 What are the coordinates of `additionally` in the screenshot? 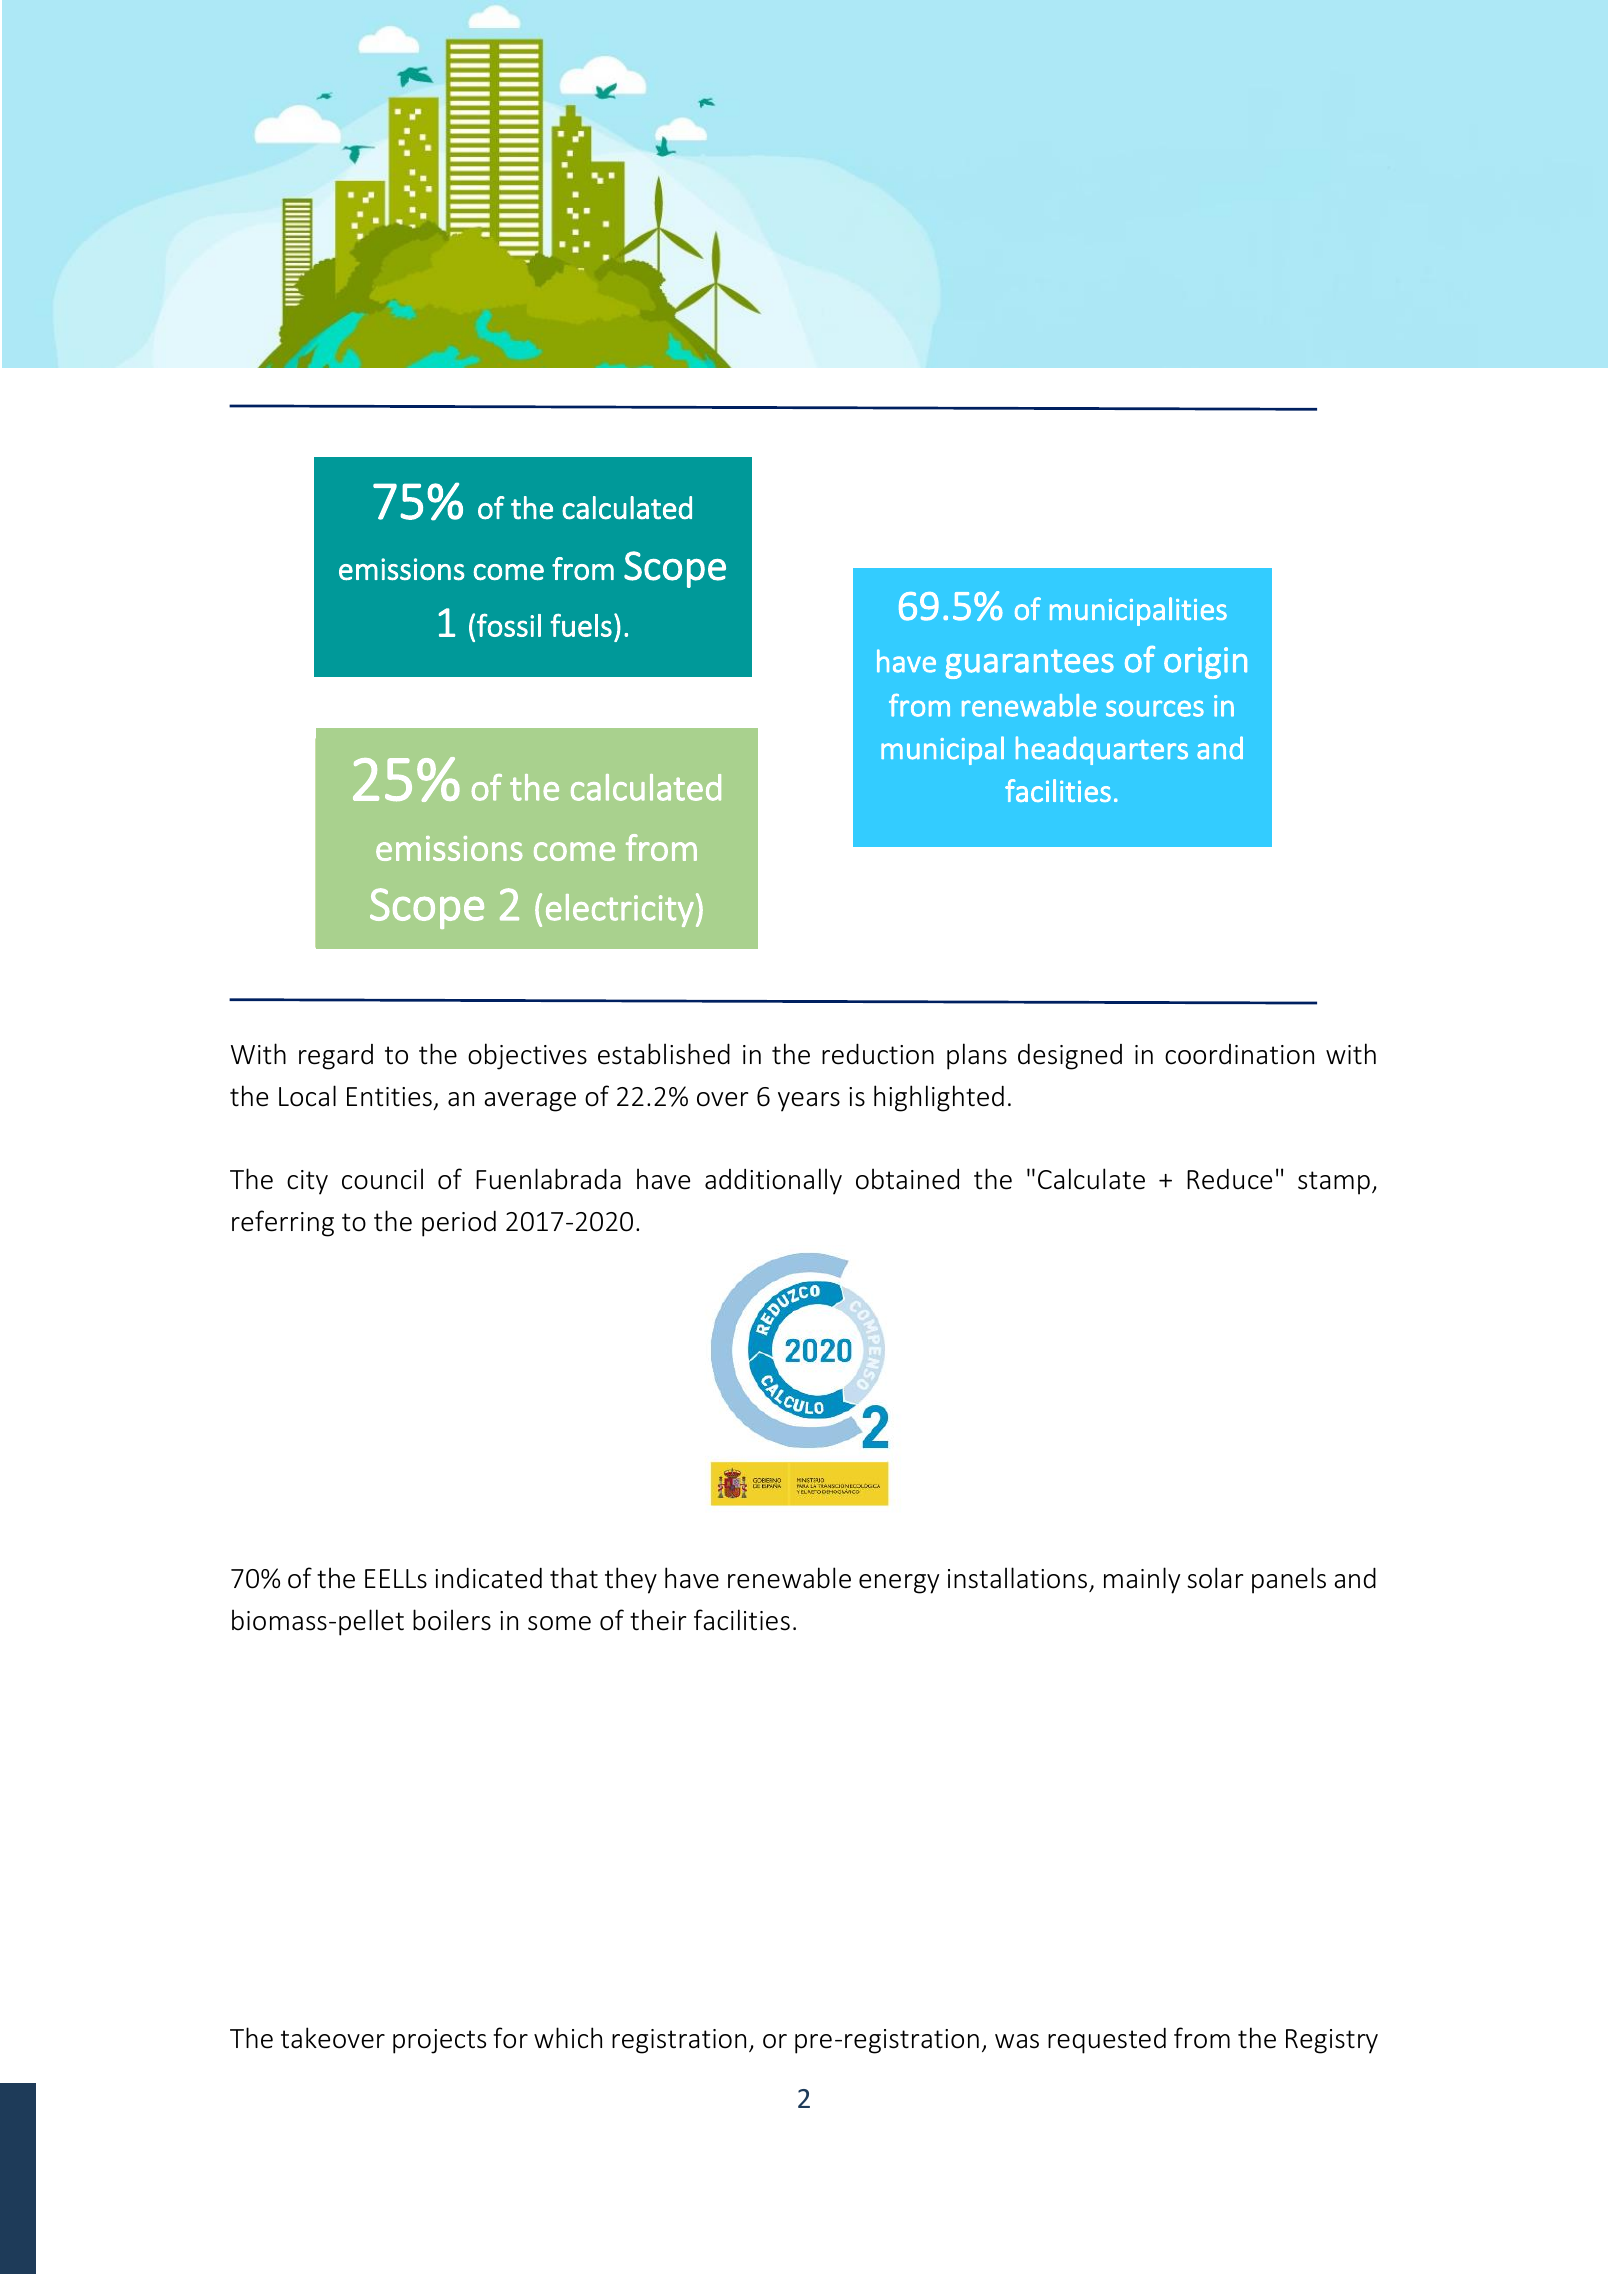 It's located at (773, 1181).
